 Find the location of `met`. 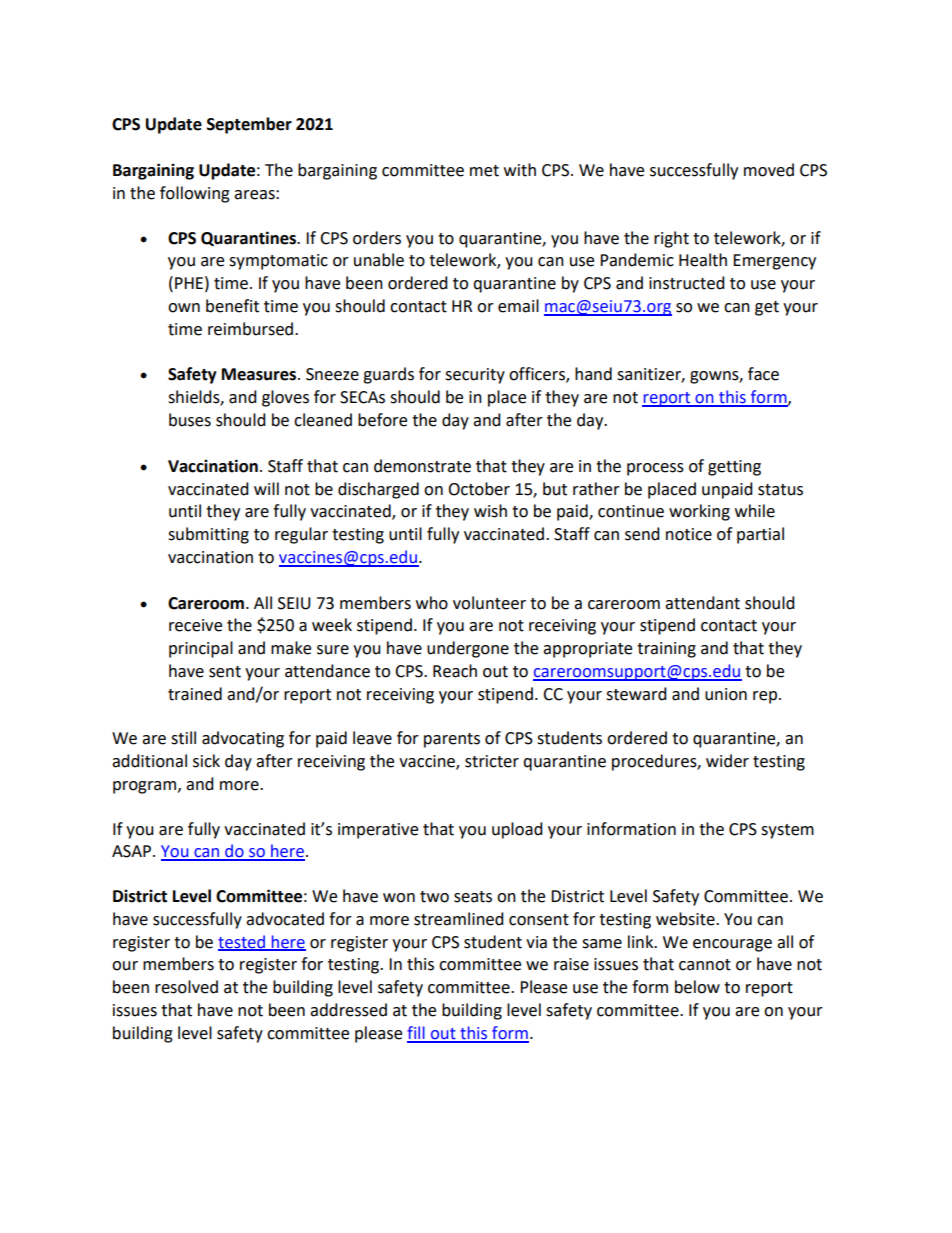

met is located at coordinates (484, 171).
